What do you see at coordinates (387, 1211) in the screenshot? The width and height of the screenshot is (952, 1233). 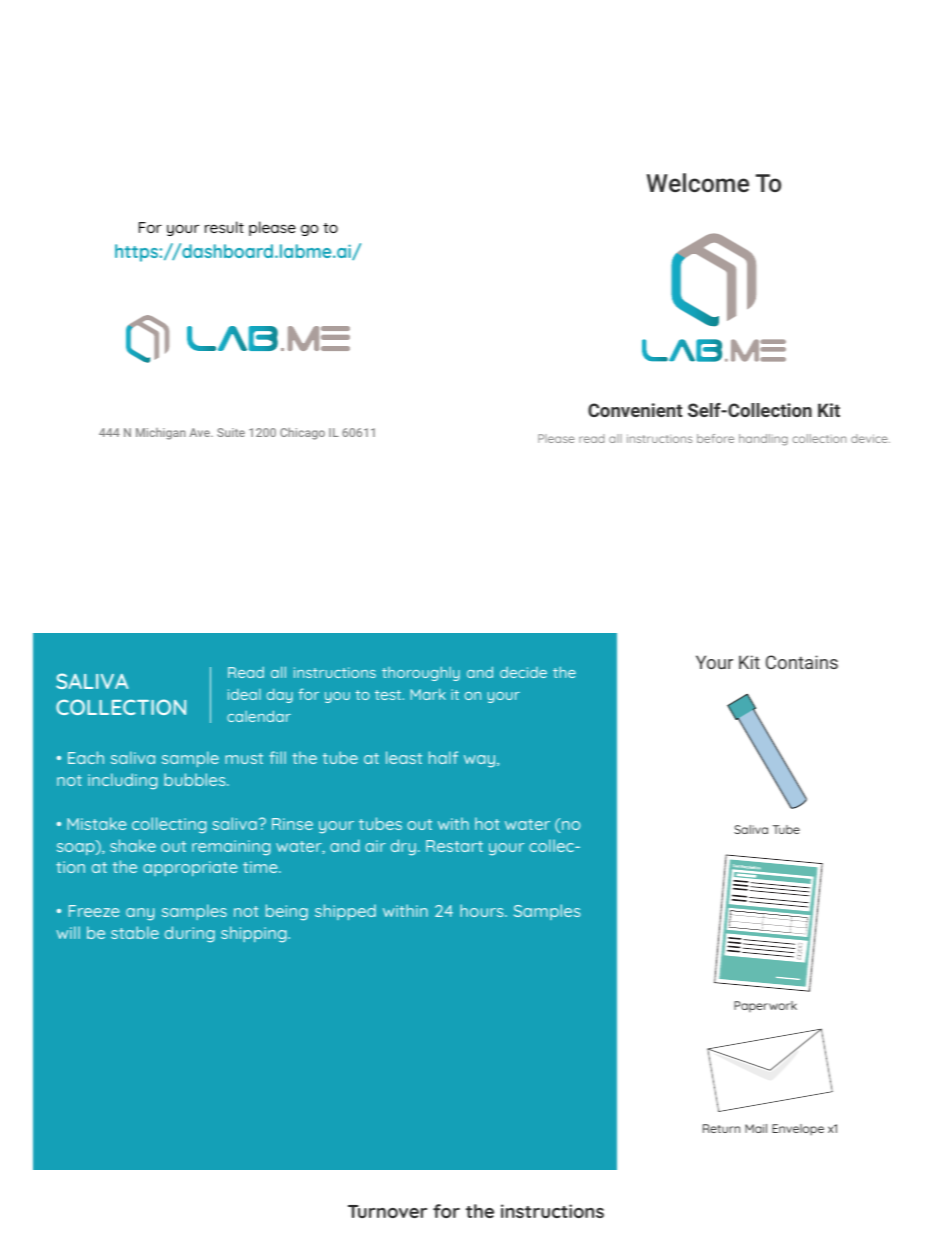 I see `Turnover` at bounding box center [387, 1211].
